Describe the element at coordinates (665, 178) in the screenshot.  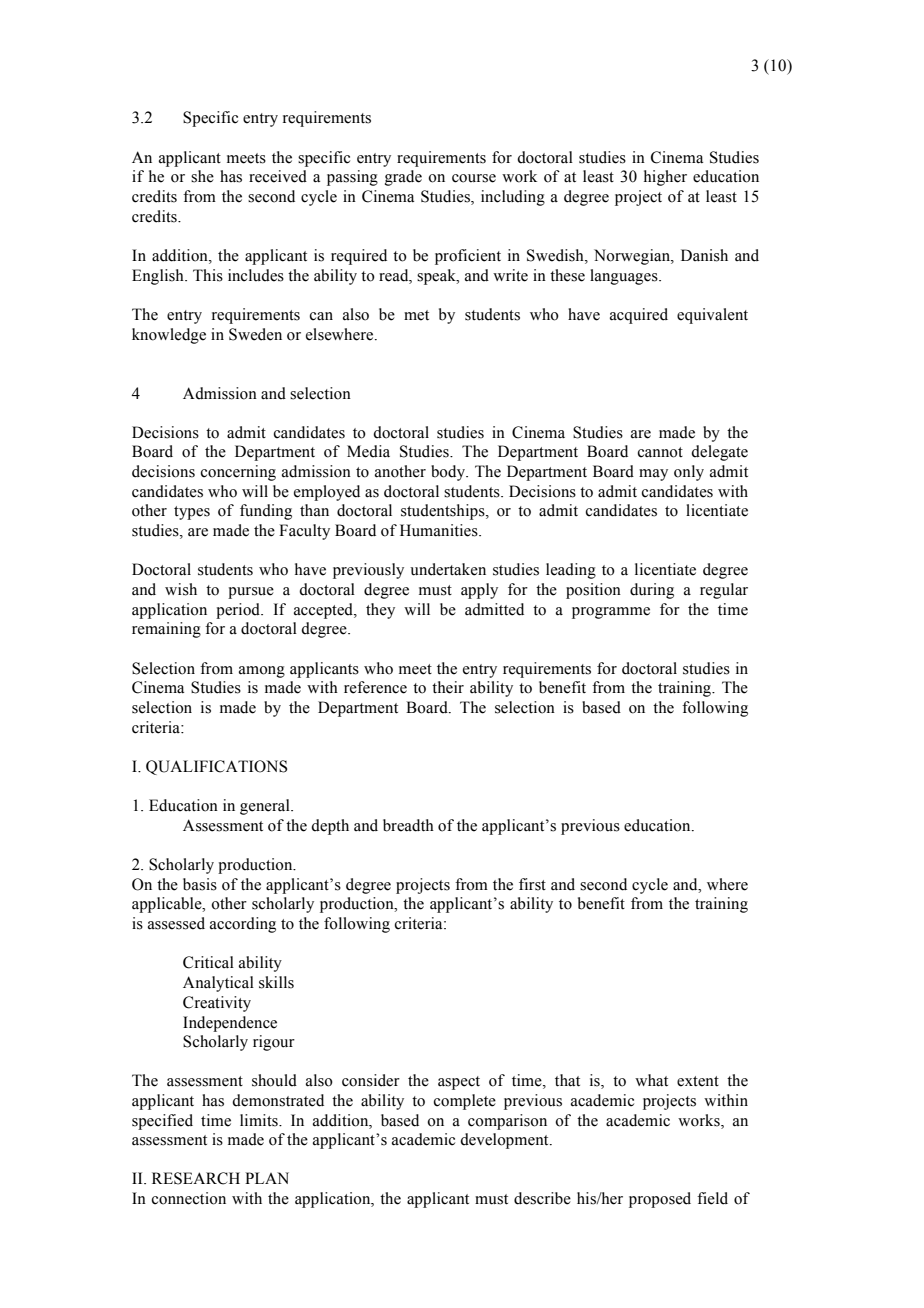
I see `higher` at that location.
